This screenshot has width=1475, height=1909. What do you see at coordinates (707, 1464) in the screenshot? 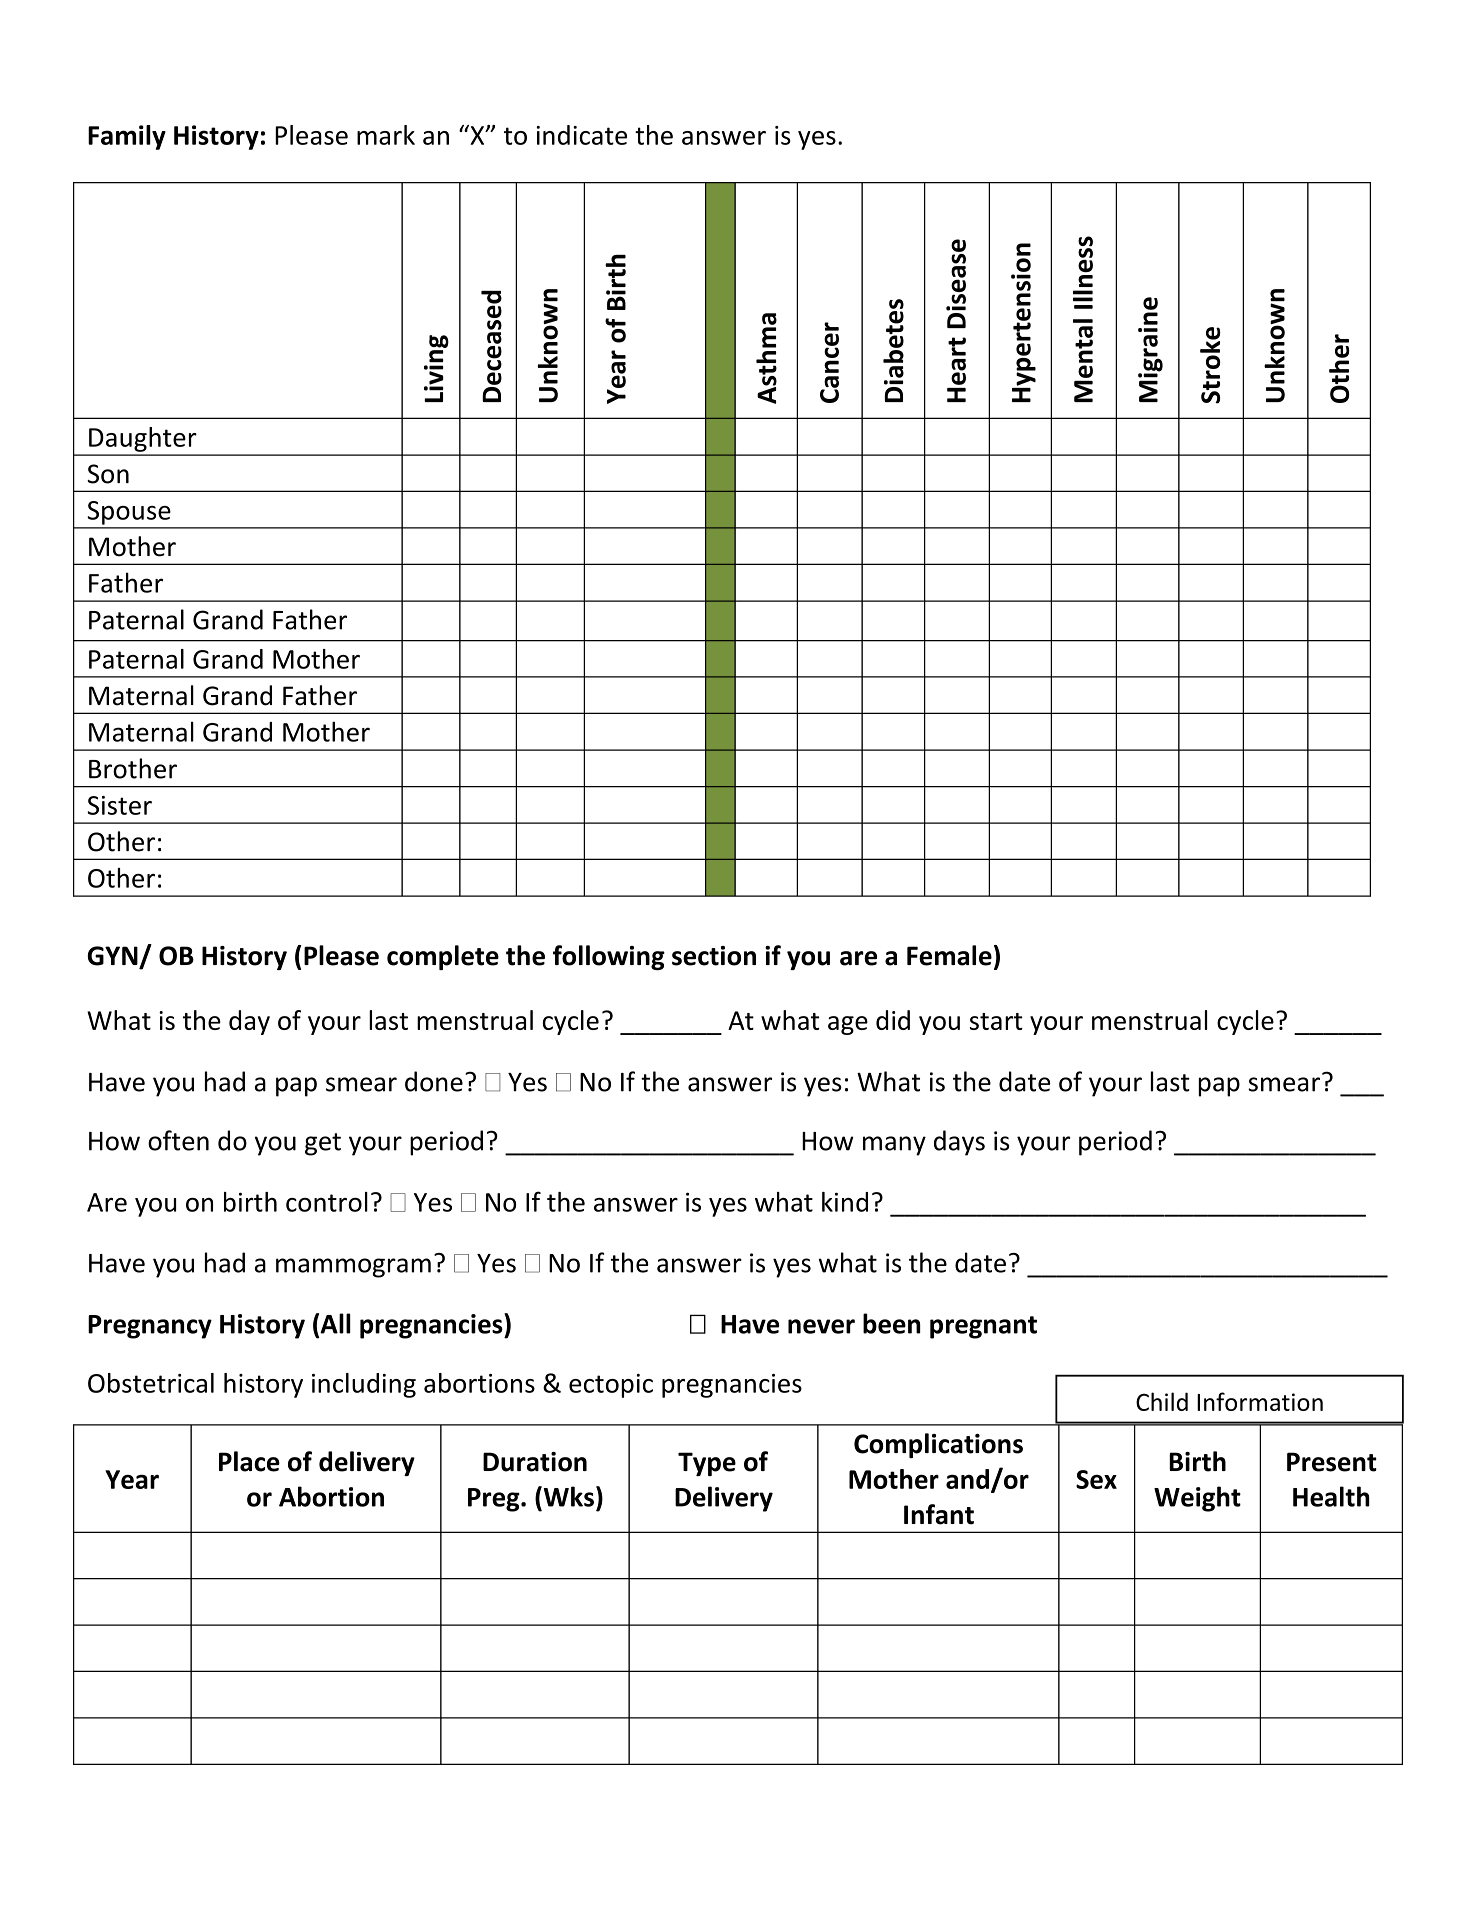
I see `Type` at bounding box center [707, 1464].
